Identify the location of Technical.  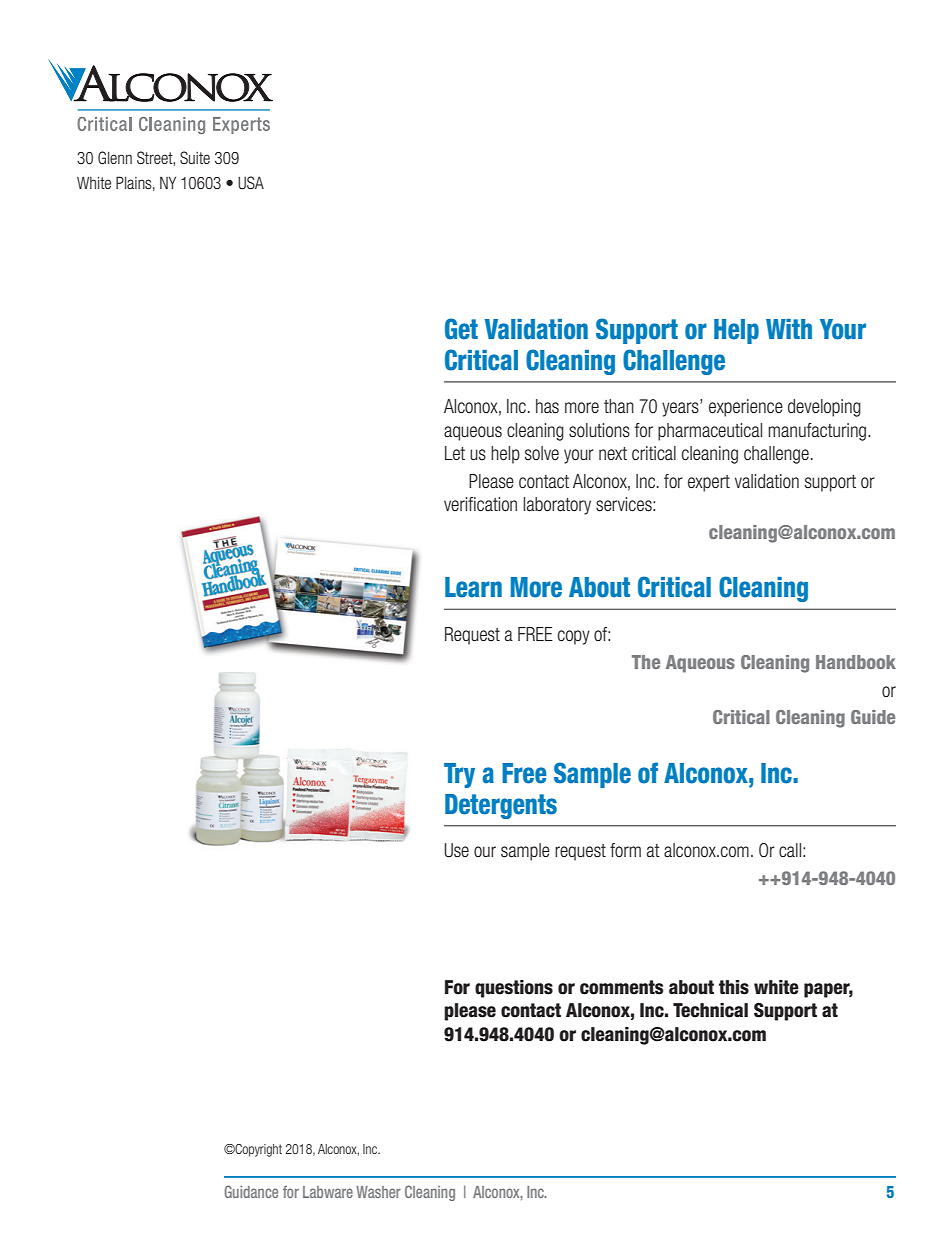
(710, 1010).
